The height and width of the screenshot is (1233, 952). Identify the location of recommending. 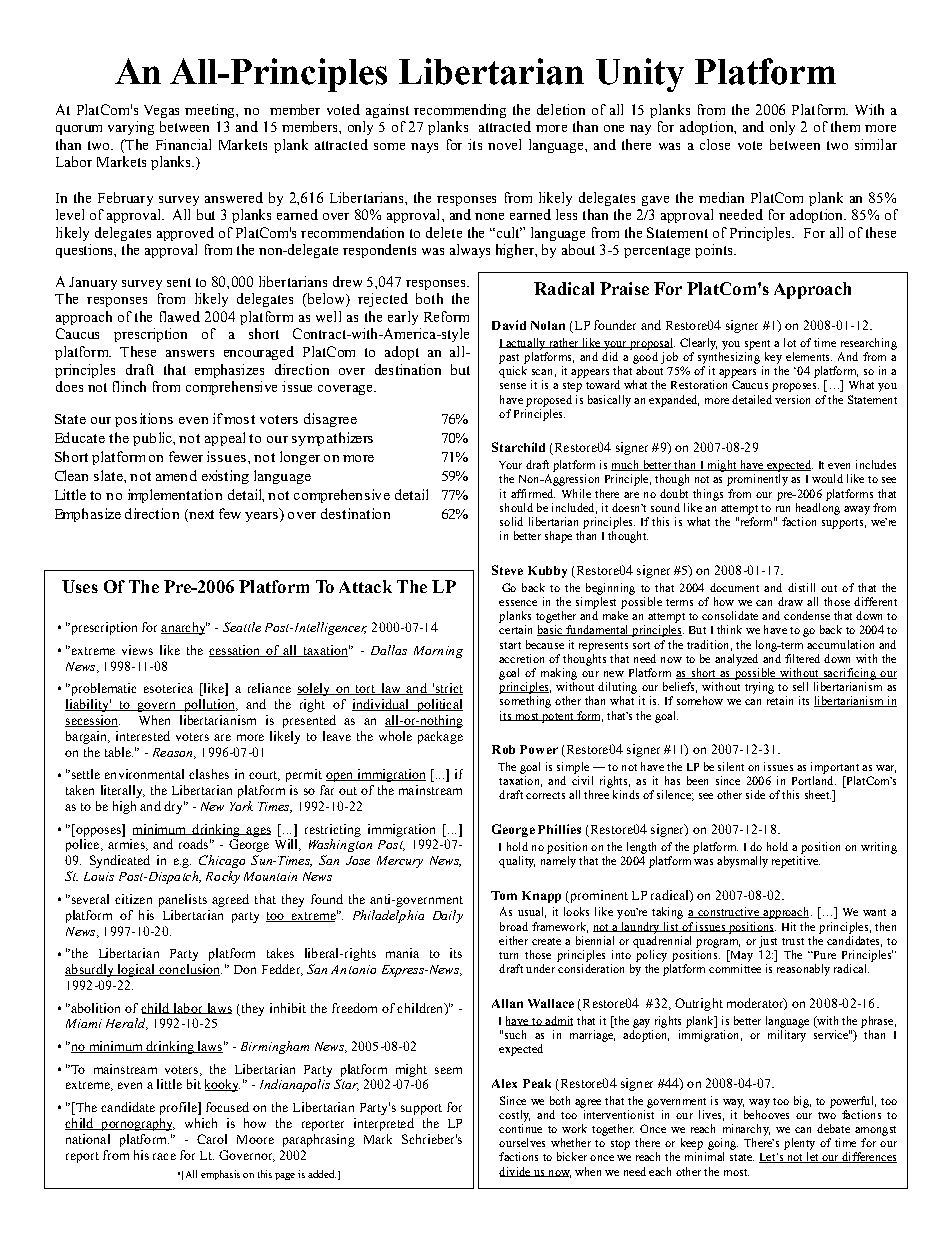
(460, 111).
